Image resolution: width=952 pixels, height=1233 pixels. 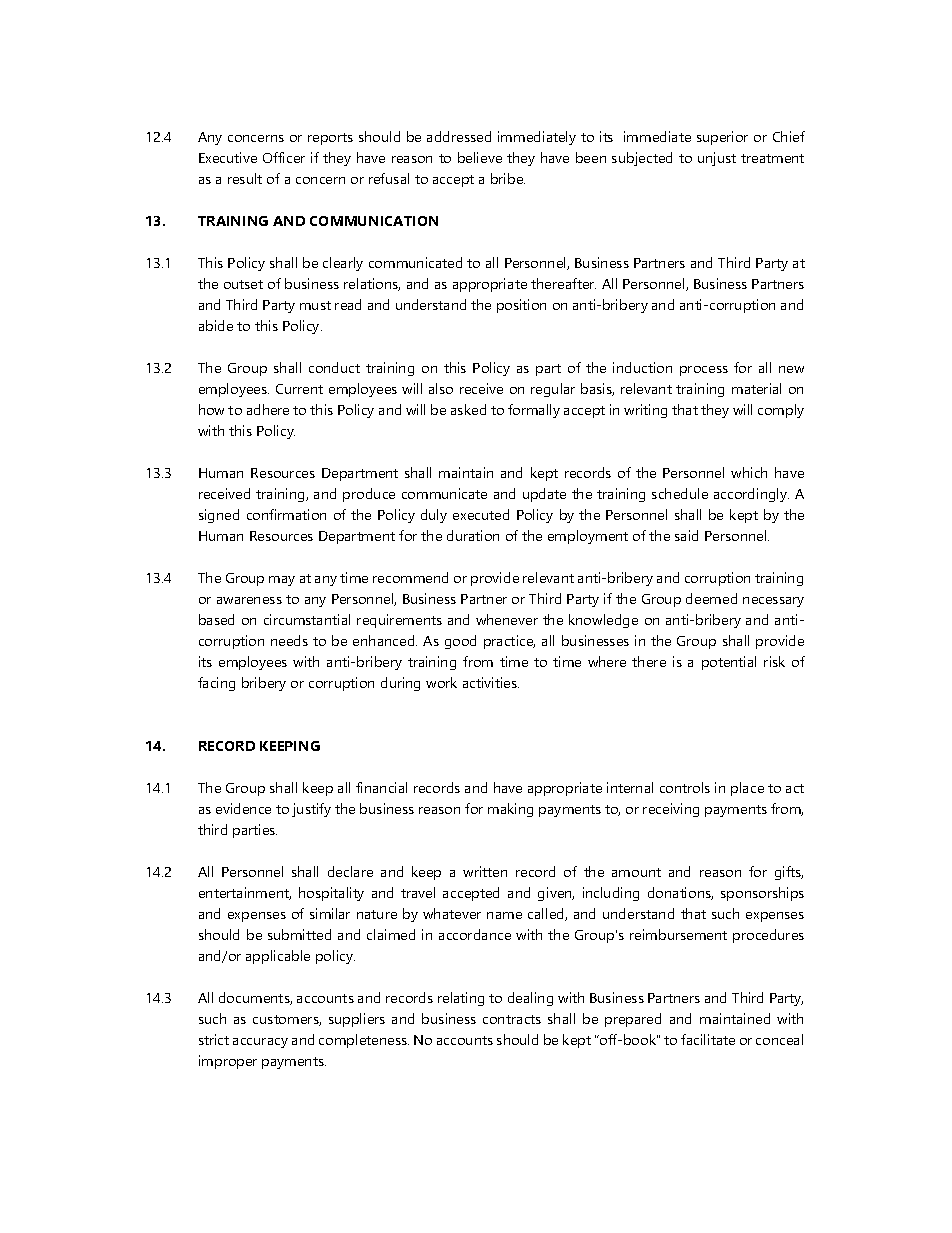 What do you see at coordinates (534, 411) in the image?
I see `formally` at bounding box center [534, 411].
